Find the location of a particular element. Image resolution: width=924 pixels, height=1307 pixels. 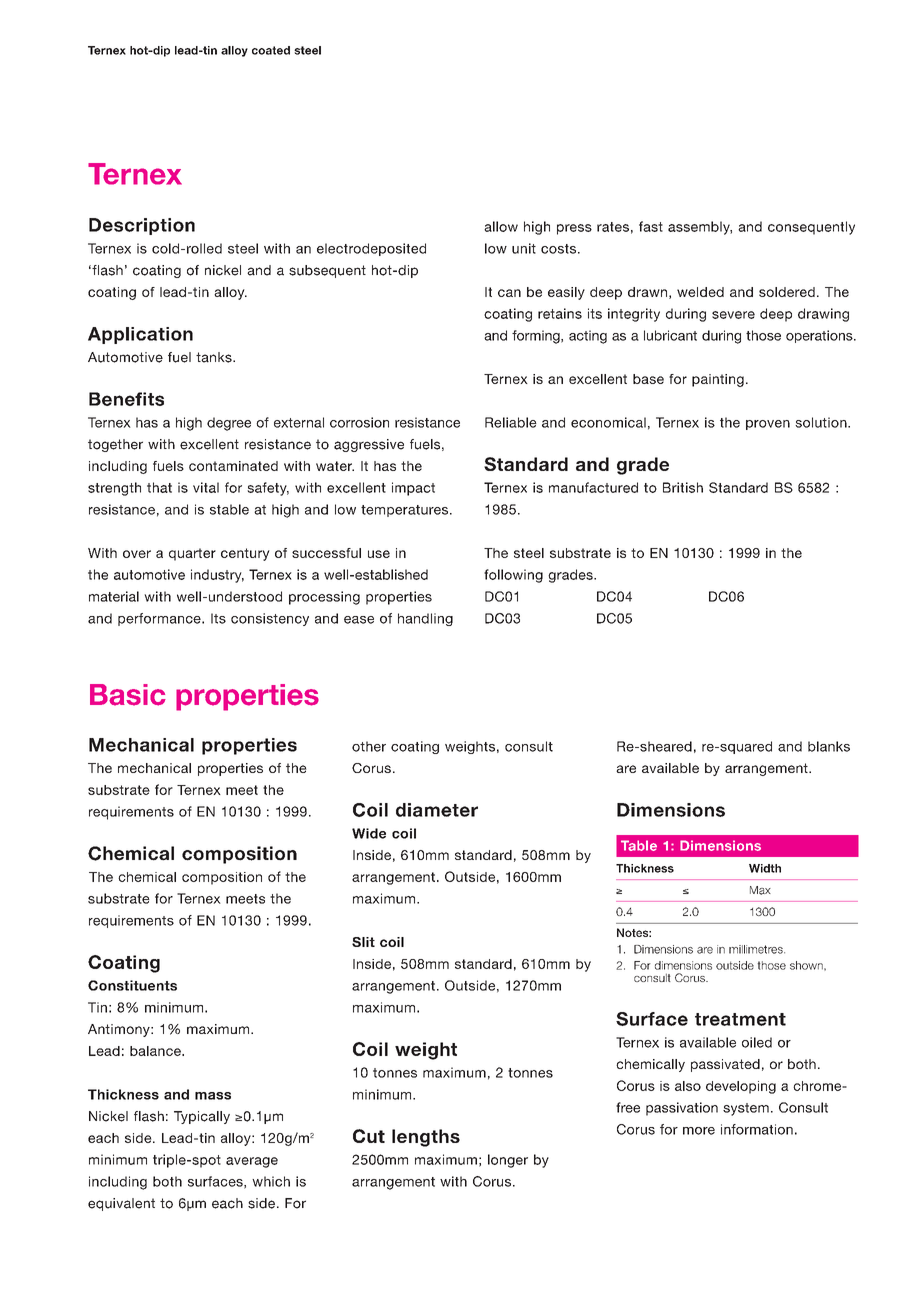

Basic is located at coordinates (128, 695).
